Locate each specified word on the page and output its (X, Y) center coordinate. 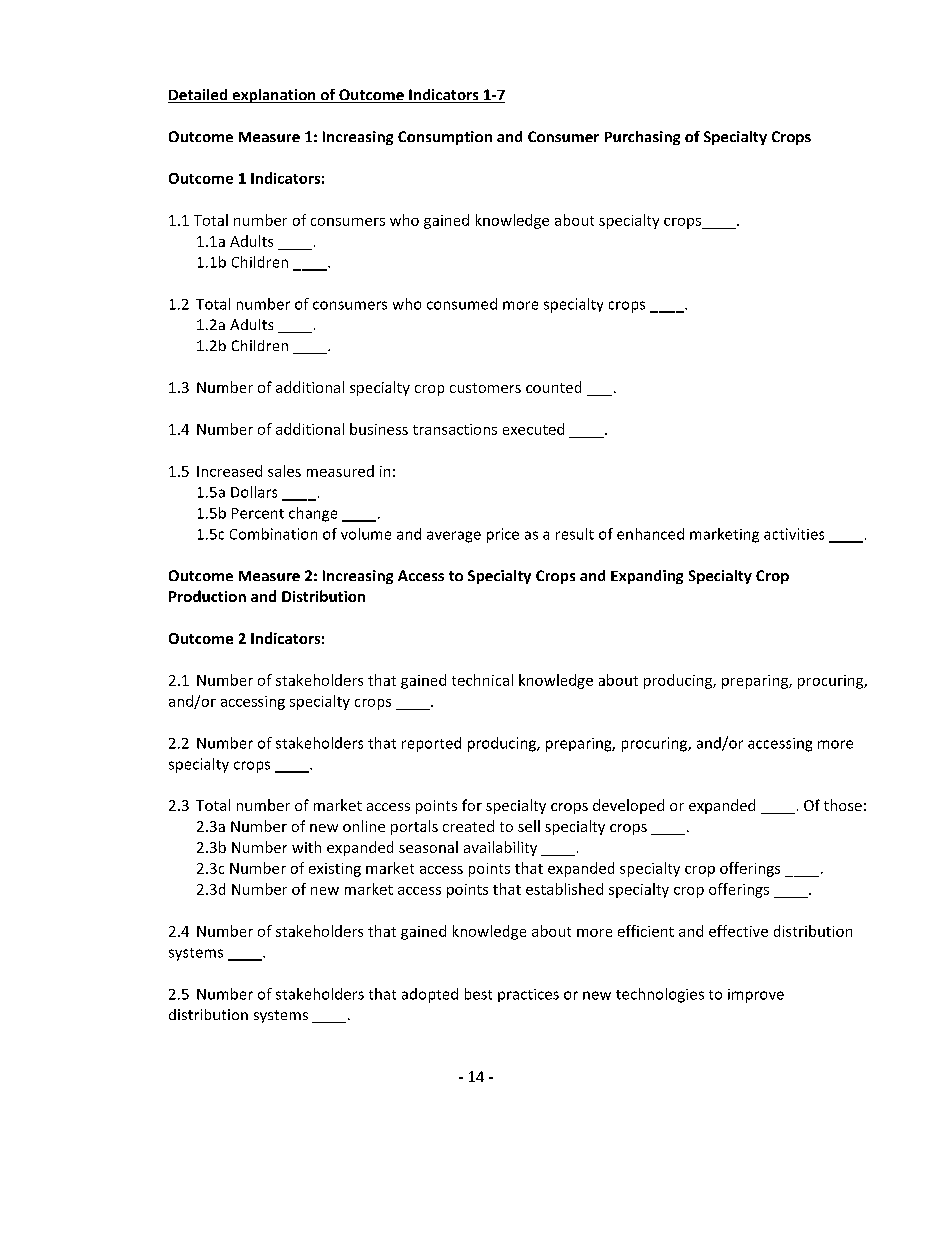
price (503, 535)
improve (756, 996)
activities (794, 534)
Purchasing (642, 138)
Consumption (445, 138)
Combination (273, 534)
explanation (274, 96)
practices (528, 995)
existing (335, 870)
